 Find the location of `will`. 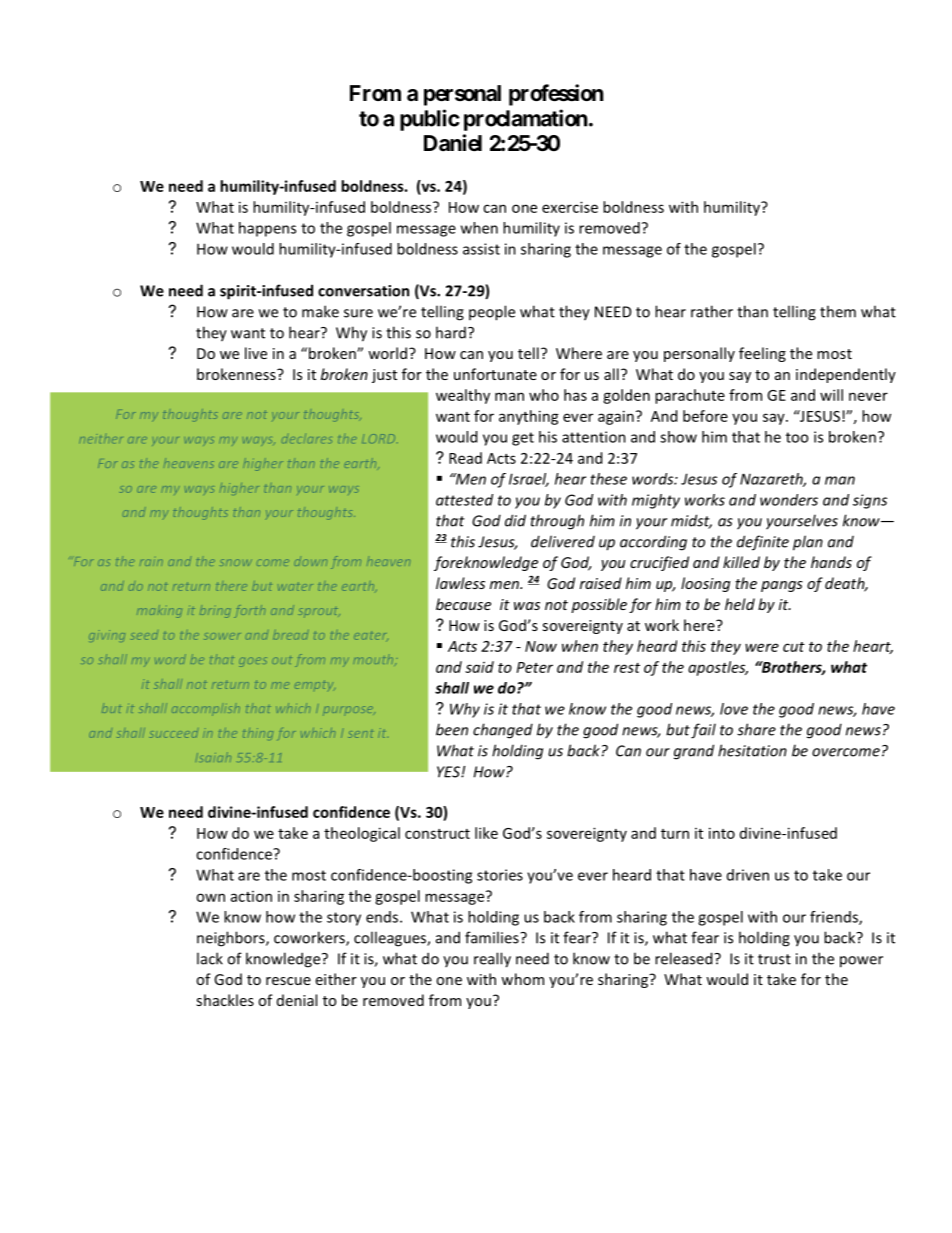

will is located at coordinates (831, 395).
